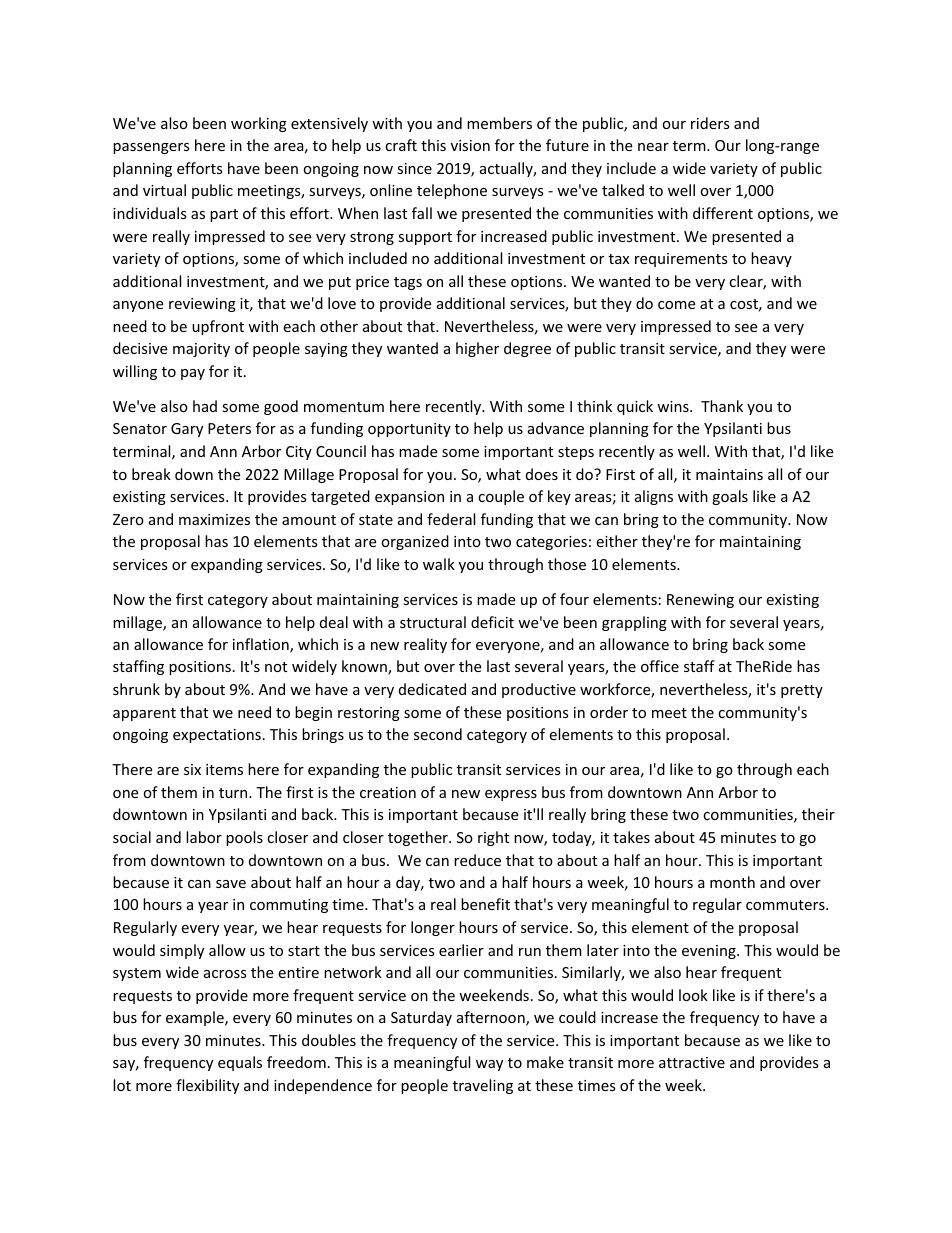 This page has width=952, height=1233. I want to click on riders, so click(710, 123).
